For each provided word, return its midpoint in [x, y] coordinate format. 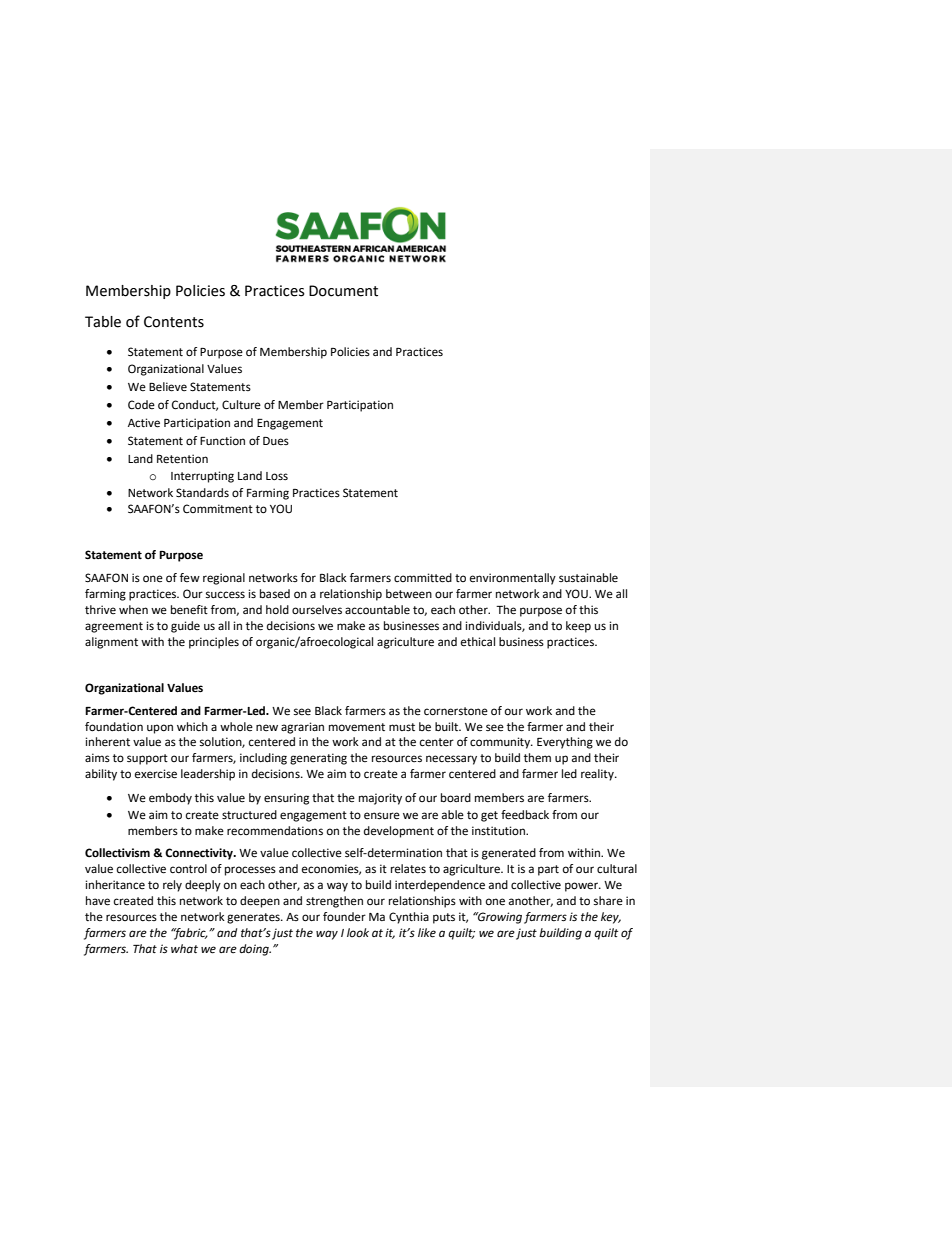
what [184, 948]
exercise [156, 774]
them [537, 758]
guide [185, 627]
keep [578, 627]
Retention [182, 459]
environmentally [513, 579]
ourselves [317, 610]
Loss [277, 476]
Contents [174, 322]
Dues [276, 441]
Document [343, 291]
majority [380, 799]
